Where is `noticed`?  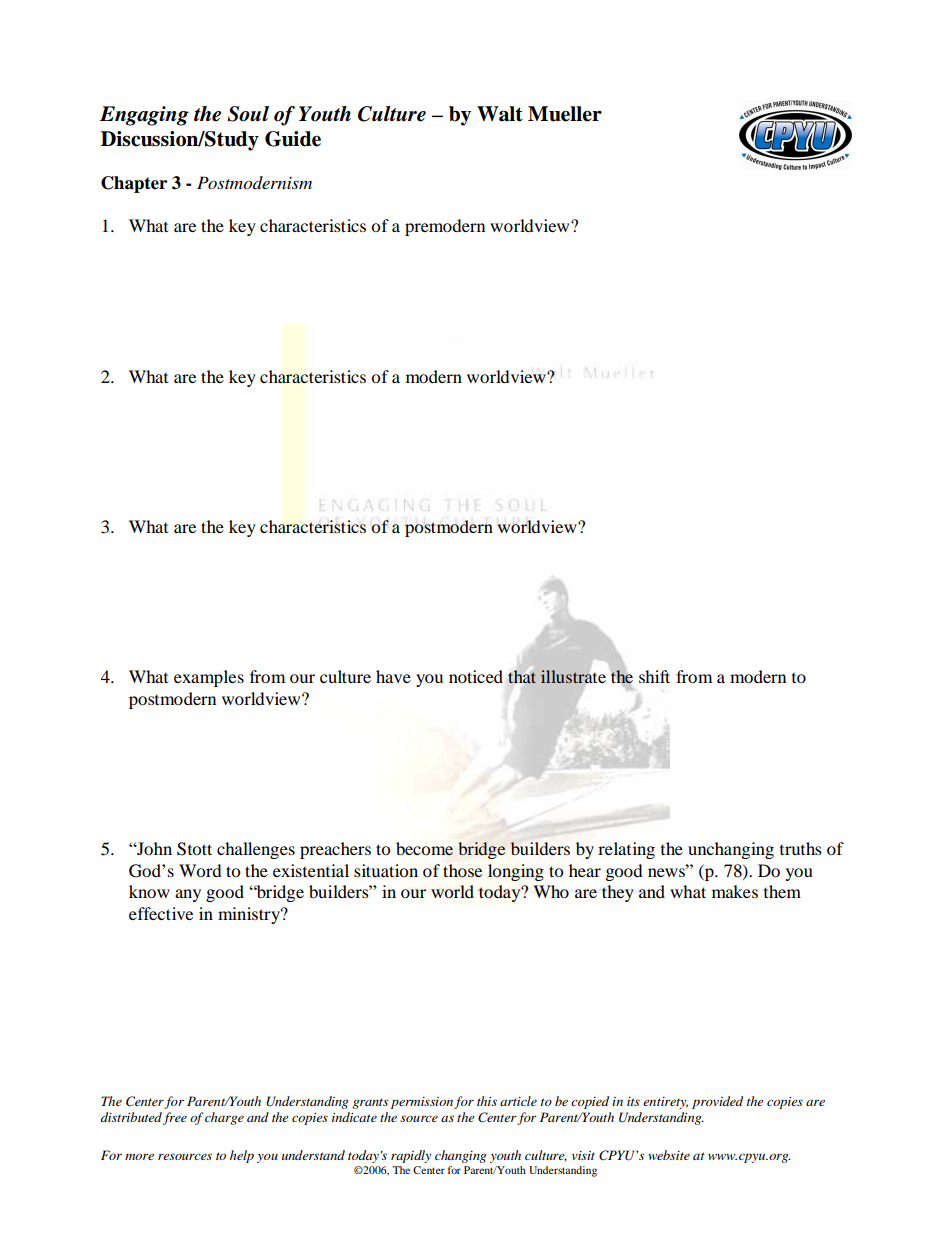
noticed is located at coordinates (476, 676).
